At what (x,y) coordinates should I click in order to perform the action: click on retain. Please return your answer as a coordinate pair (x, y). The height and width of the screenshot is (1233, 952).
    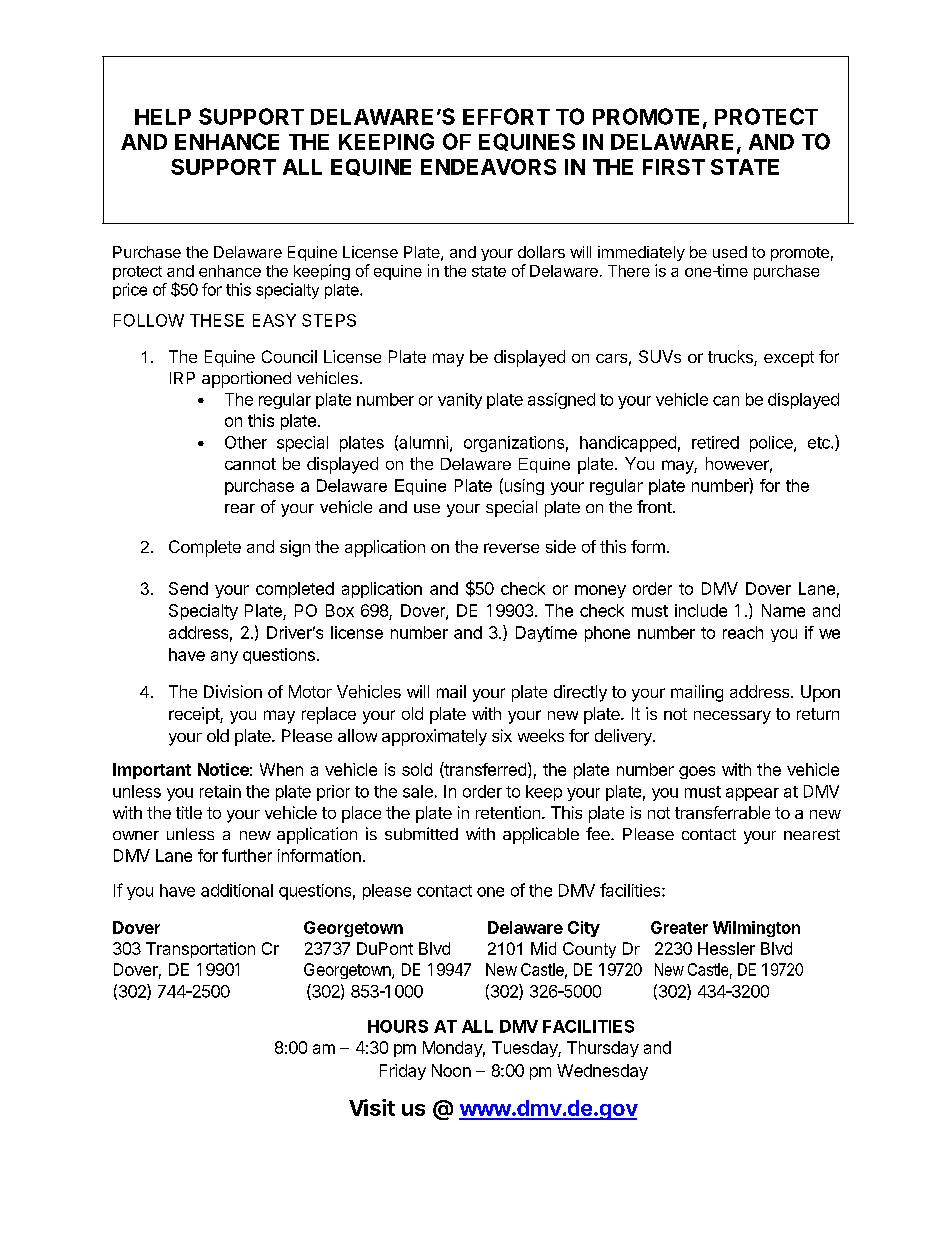
    Looking at the image, I should click on (220, 791).
